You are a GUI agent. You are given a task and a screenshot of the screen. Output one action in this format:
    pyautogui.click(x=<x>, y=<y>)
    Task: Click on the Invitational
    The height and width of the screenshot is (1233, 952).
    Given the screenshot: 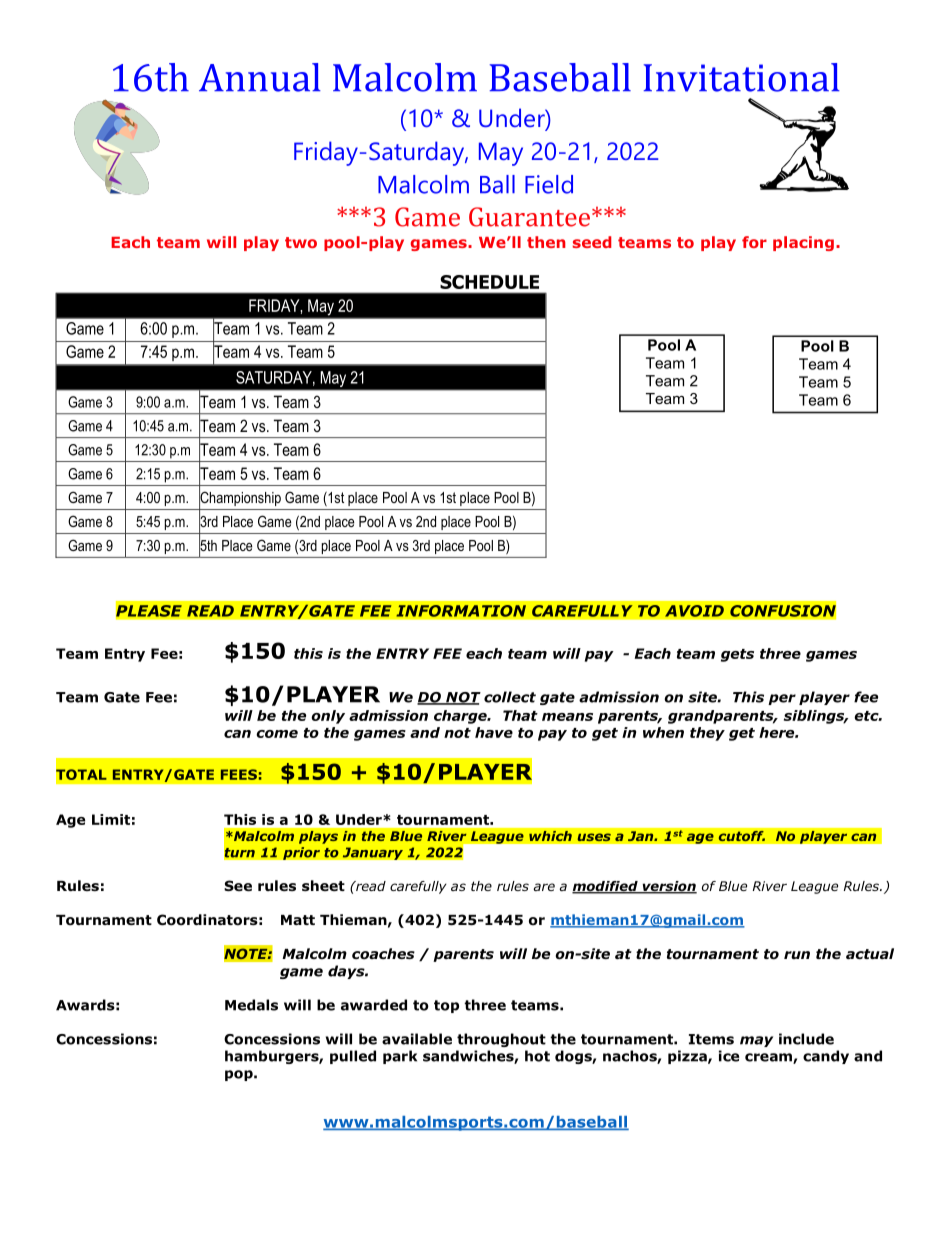 What is the action you would take?
    pyautogui.click(x=742, y=77)
